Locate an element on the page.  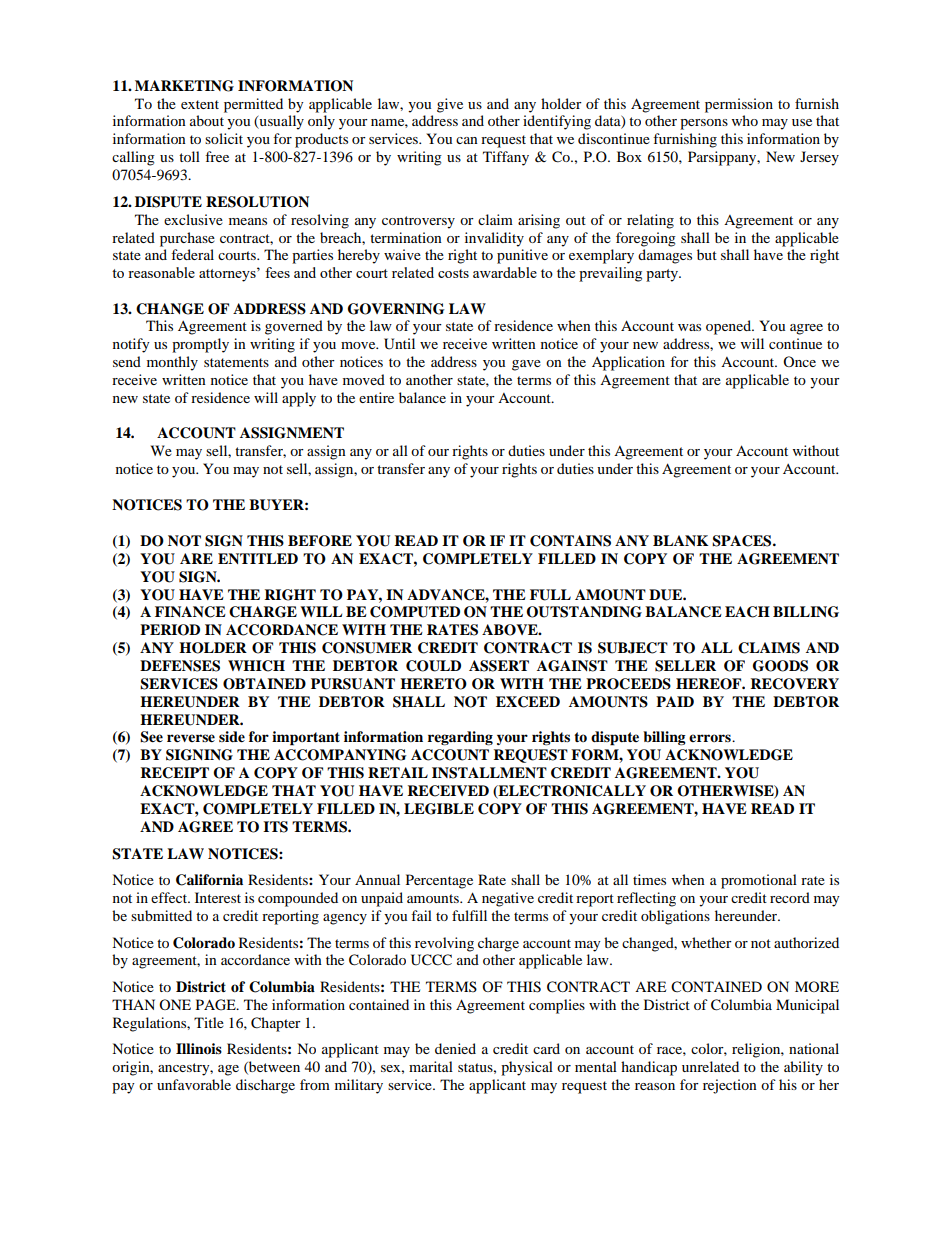
denied is located at coordinates (455, 1048).
